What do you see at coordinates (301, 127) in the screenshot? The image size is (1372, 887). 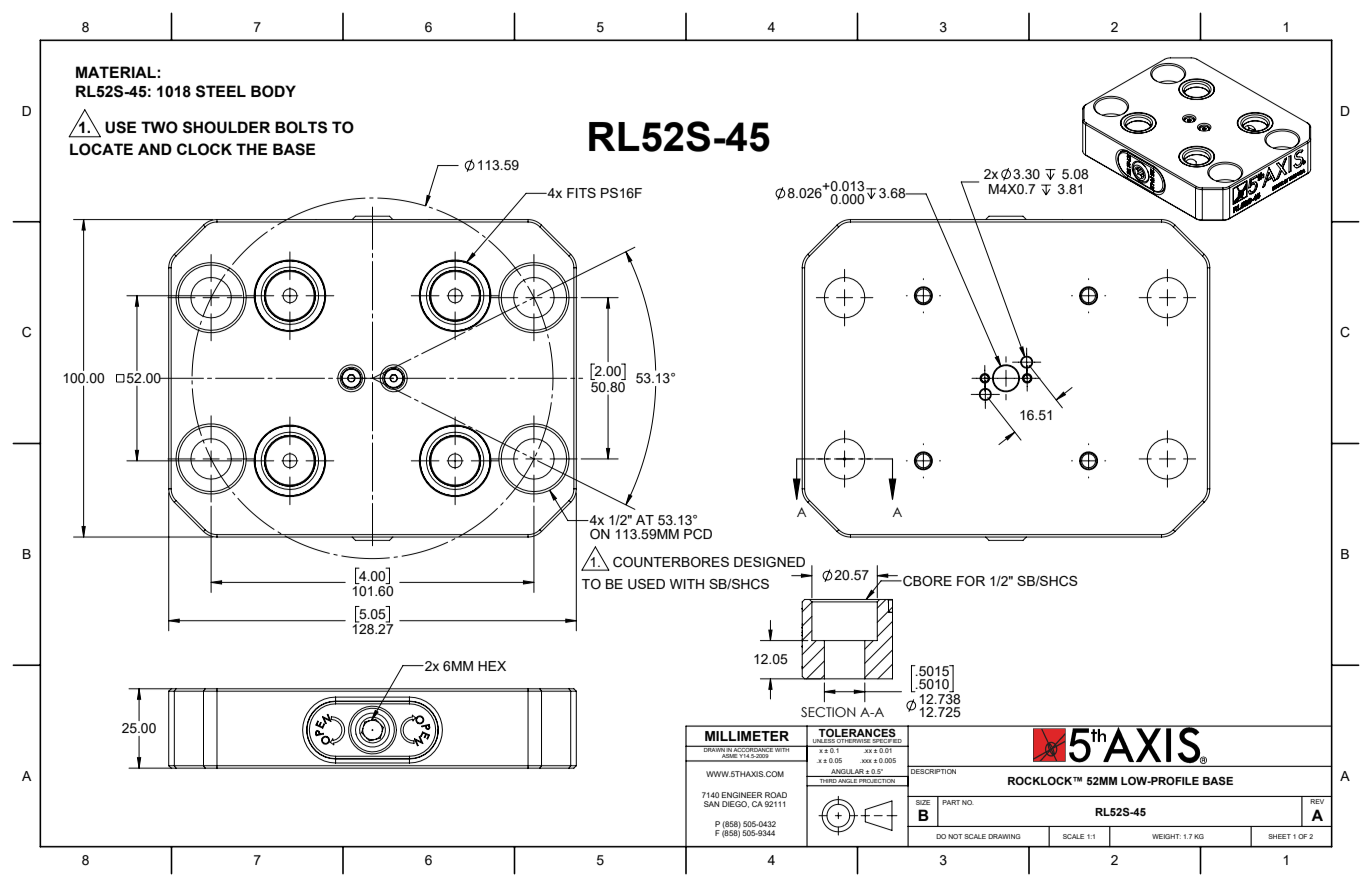 I see `BOLTS` at bounding box center [301, 127].
